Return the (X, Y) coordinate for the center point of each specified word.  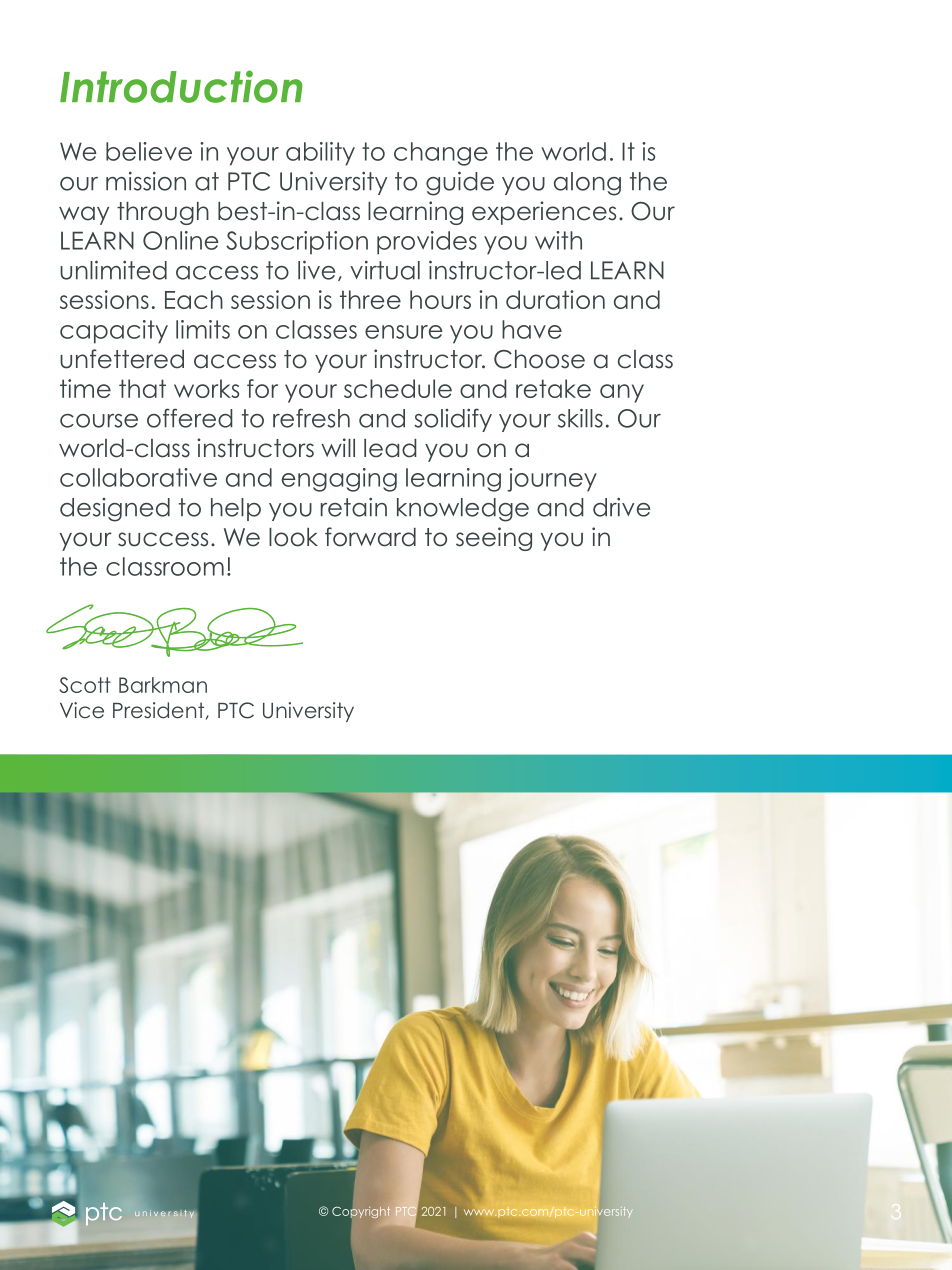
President (160, 711)
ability (320, 154)
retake (553, 388)
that (142, 388)
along (587, 184)
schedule (398, 388)
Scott (85, 685)
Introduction (181, 86)
